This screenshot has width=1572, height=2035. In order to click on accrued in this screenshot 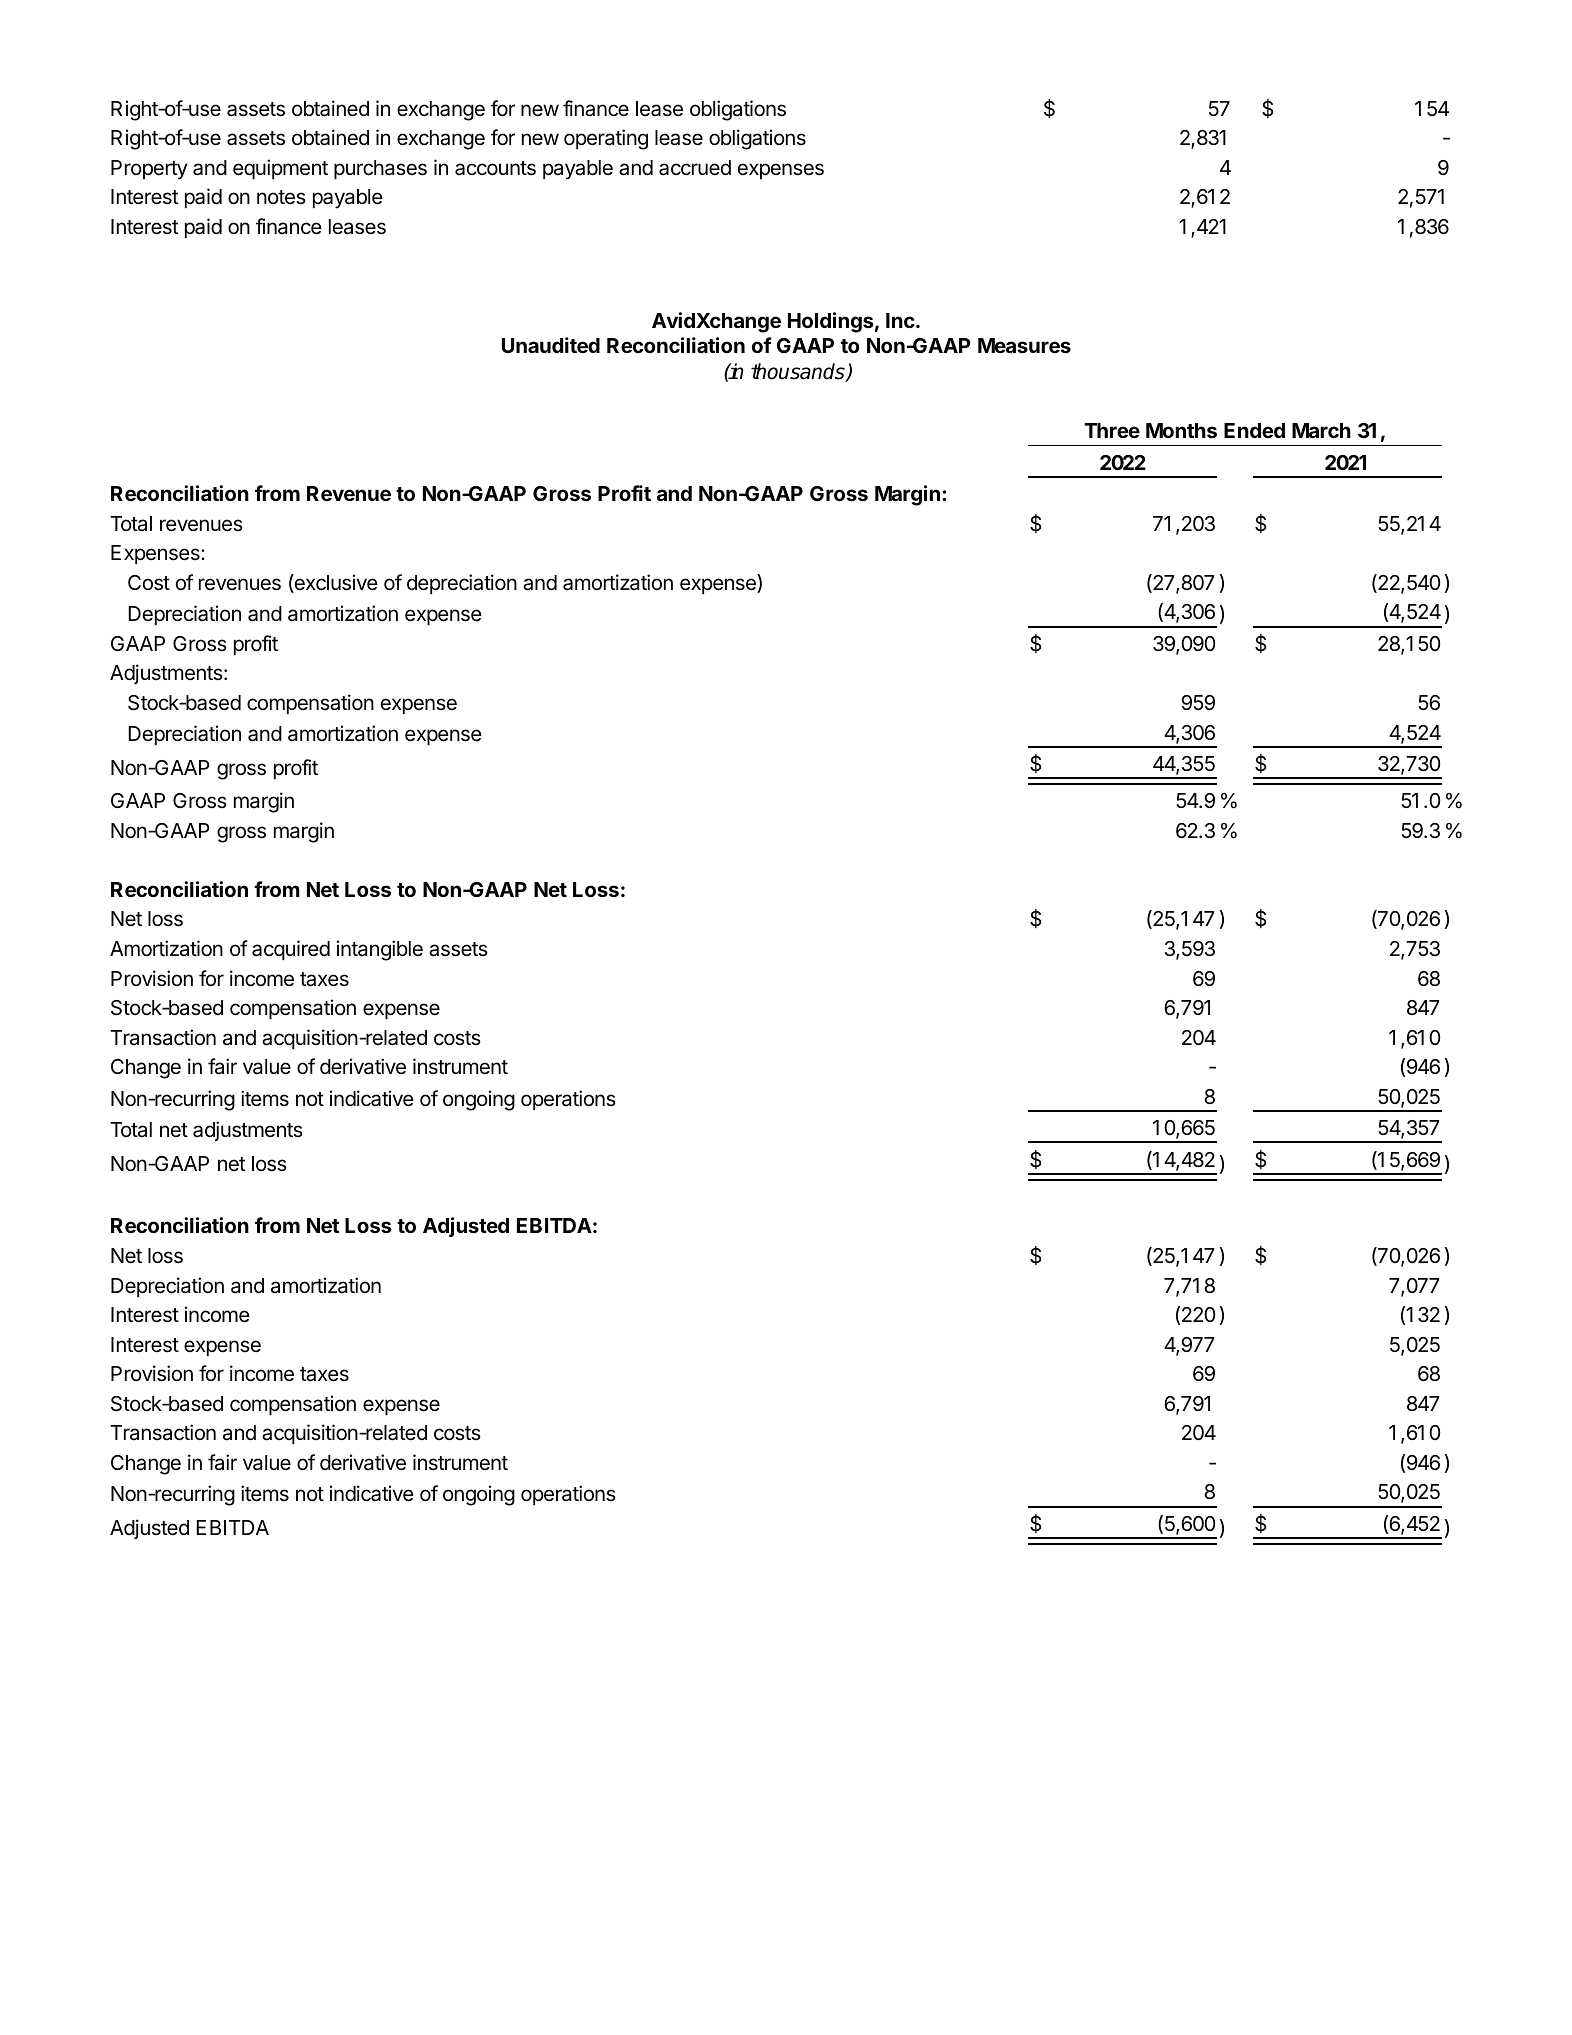, I will do `click(695, 168)`.
